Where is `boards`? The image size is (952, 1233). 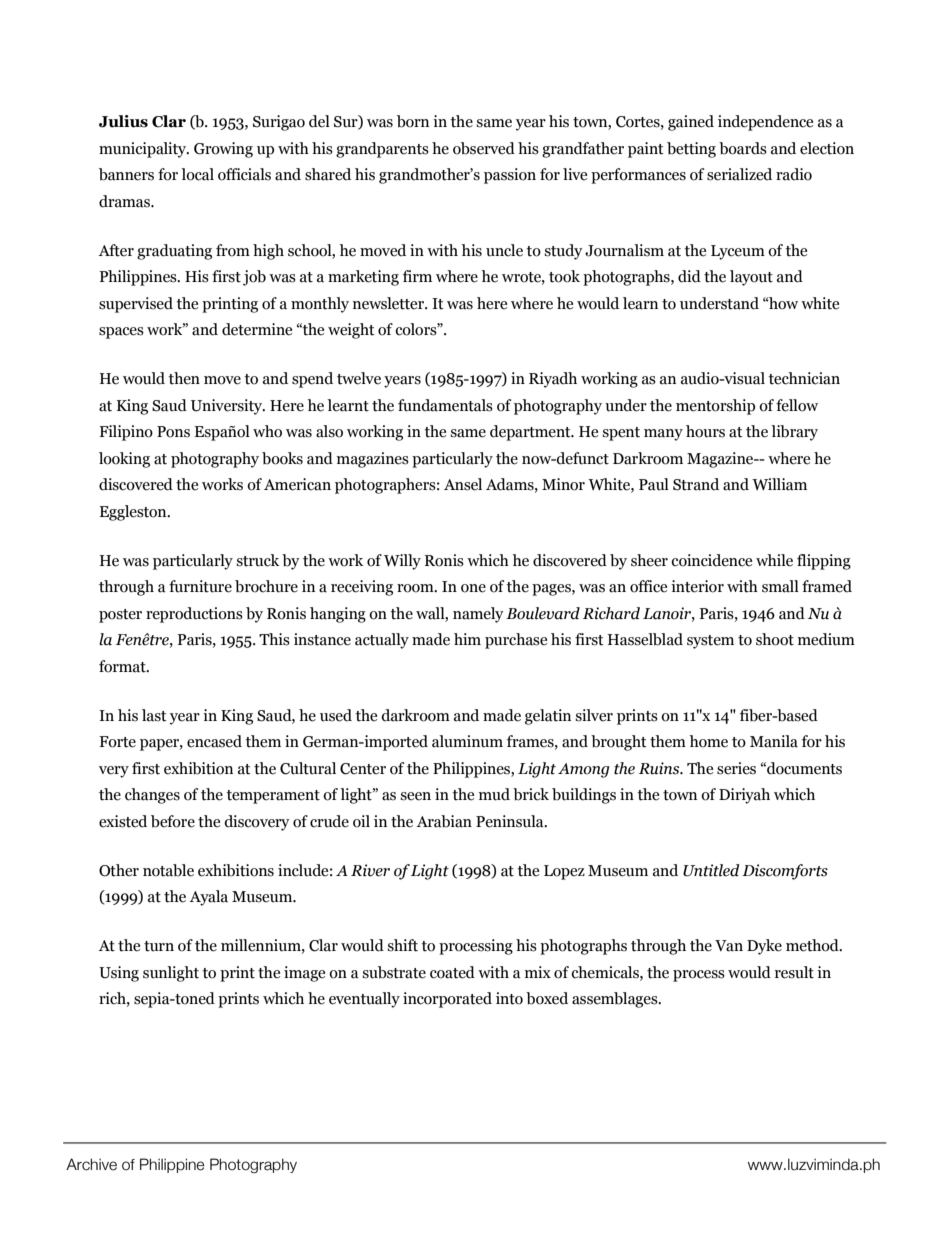 boards is located at coordinates (743, 148).
